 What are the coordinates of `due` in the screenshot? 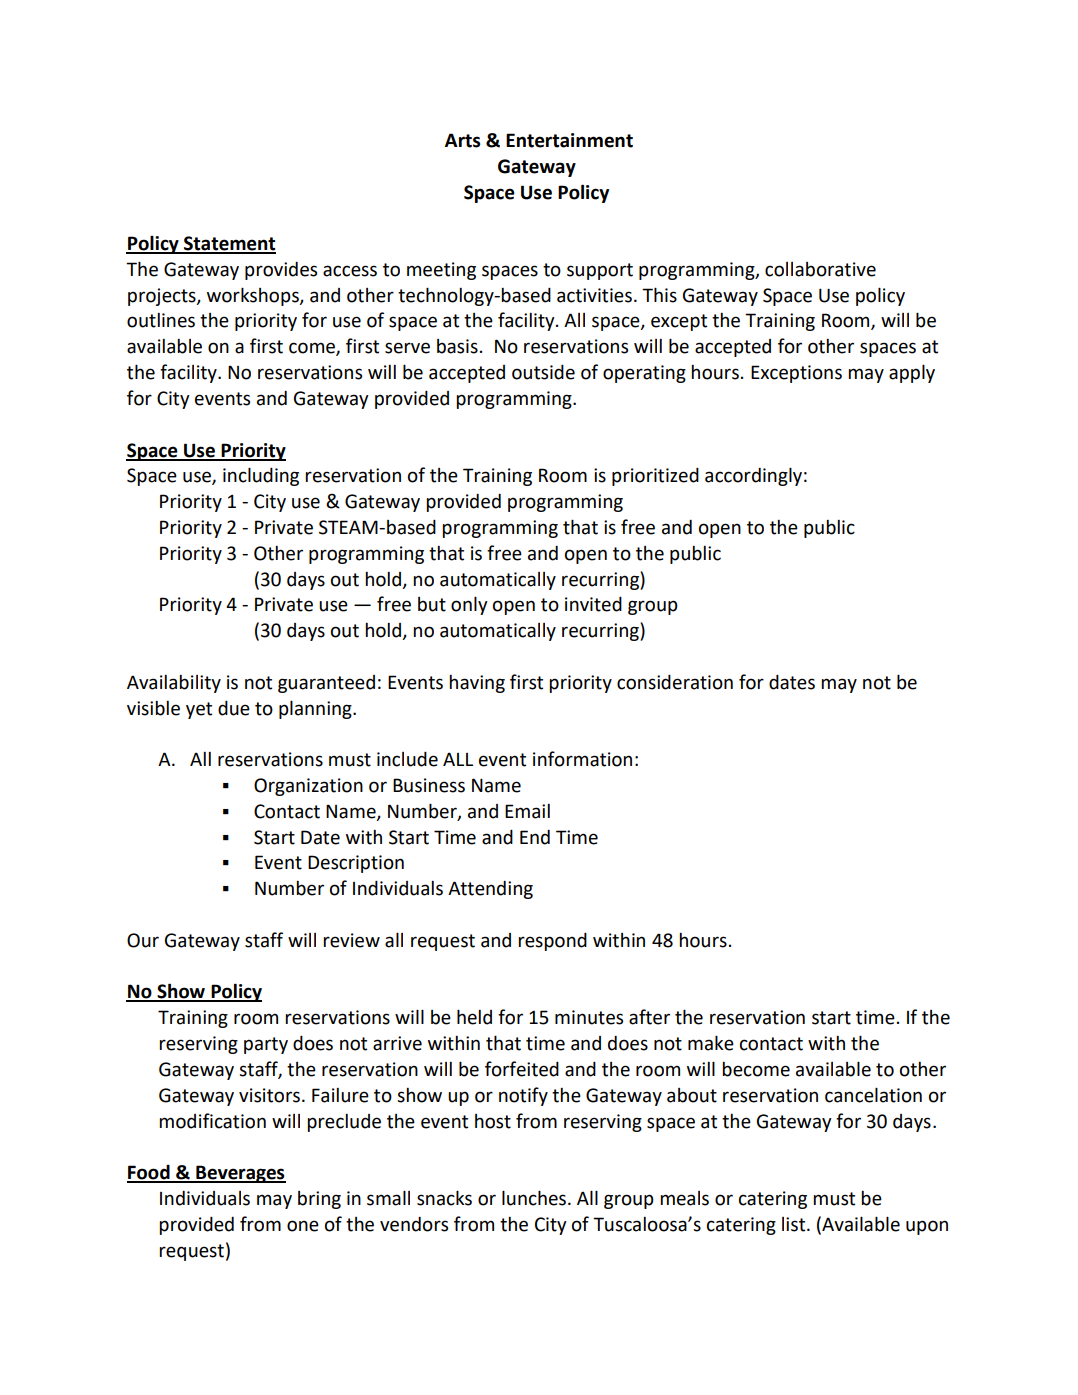 It's located at (234, 708).
